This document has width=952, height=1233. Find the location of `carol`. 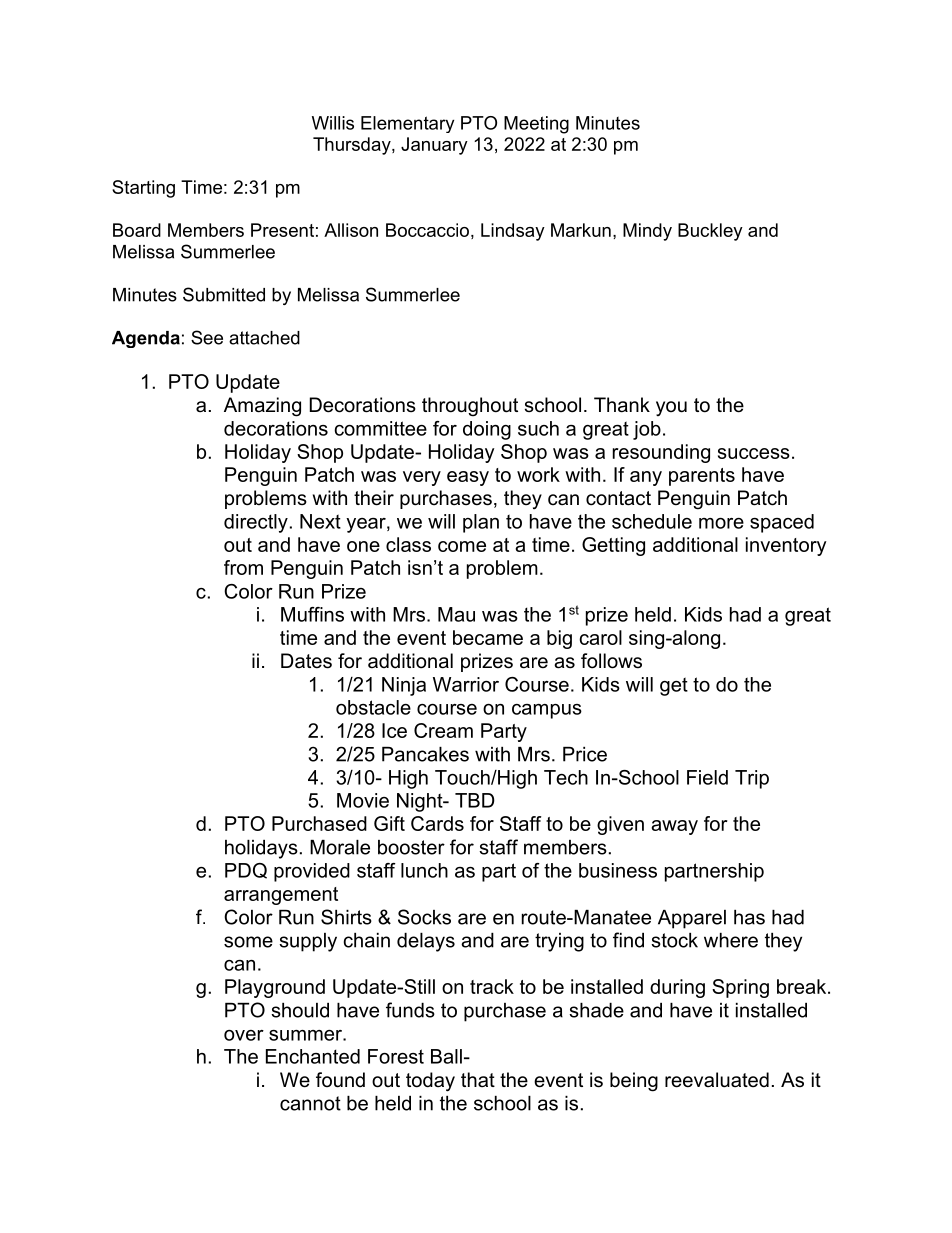

carol is located at coordinates (600, 637).
